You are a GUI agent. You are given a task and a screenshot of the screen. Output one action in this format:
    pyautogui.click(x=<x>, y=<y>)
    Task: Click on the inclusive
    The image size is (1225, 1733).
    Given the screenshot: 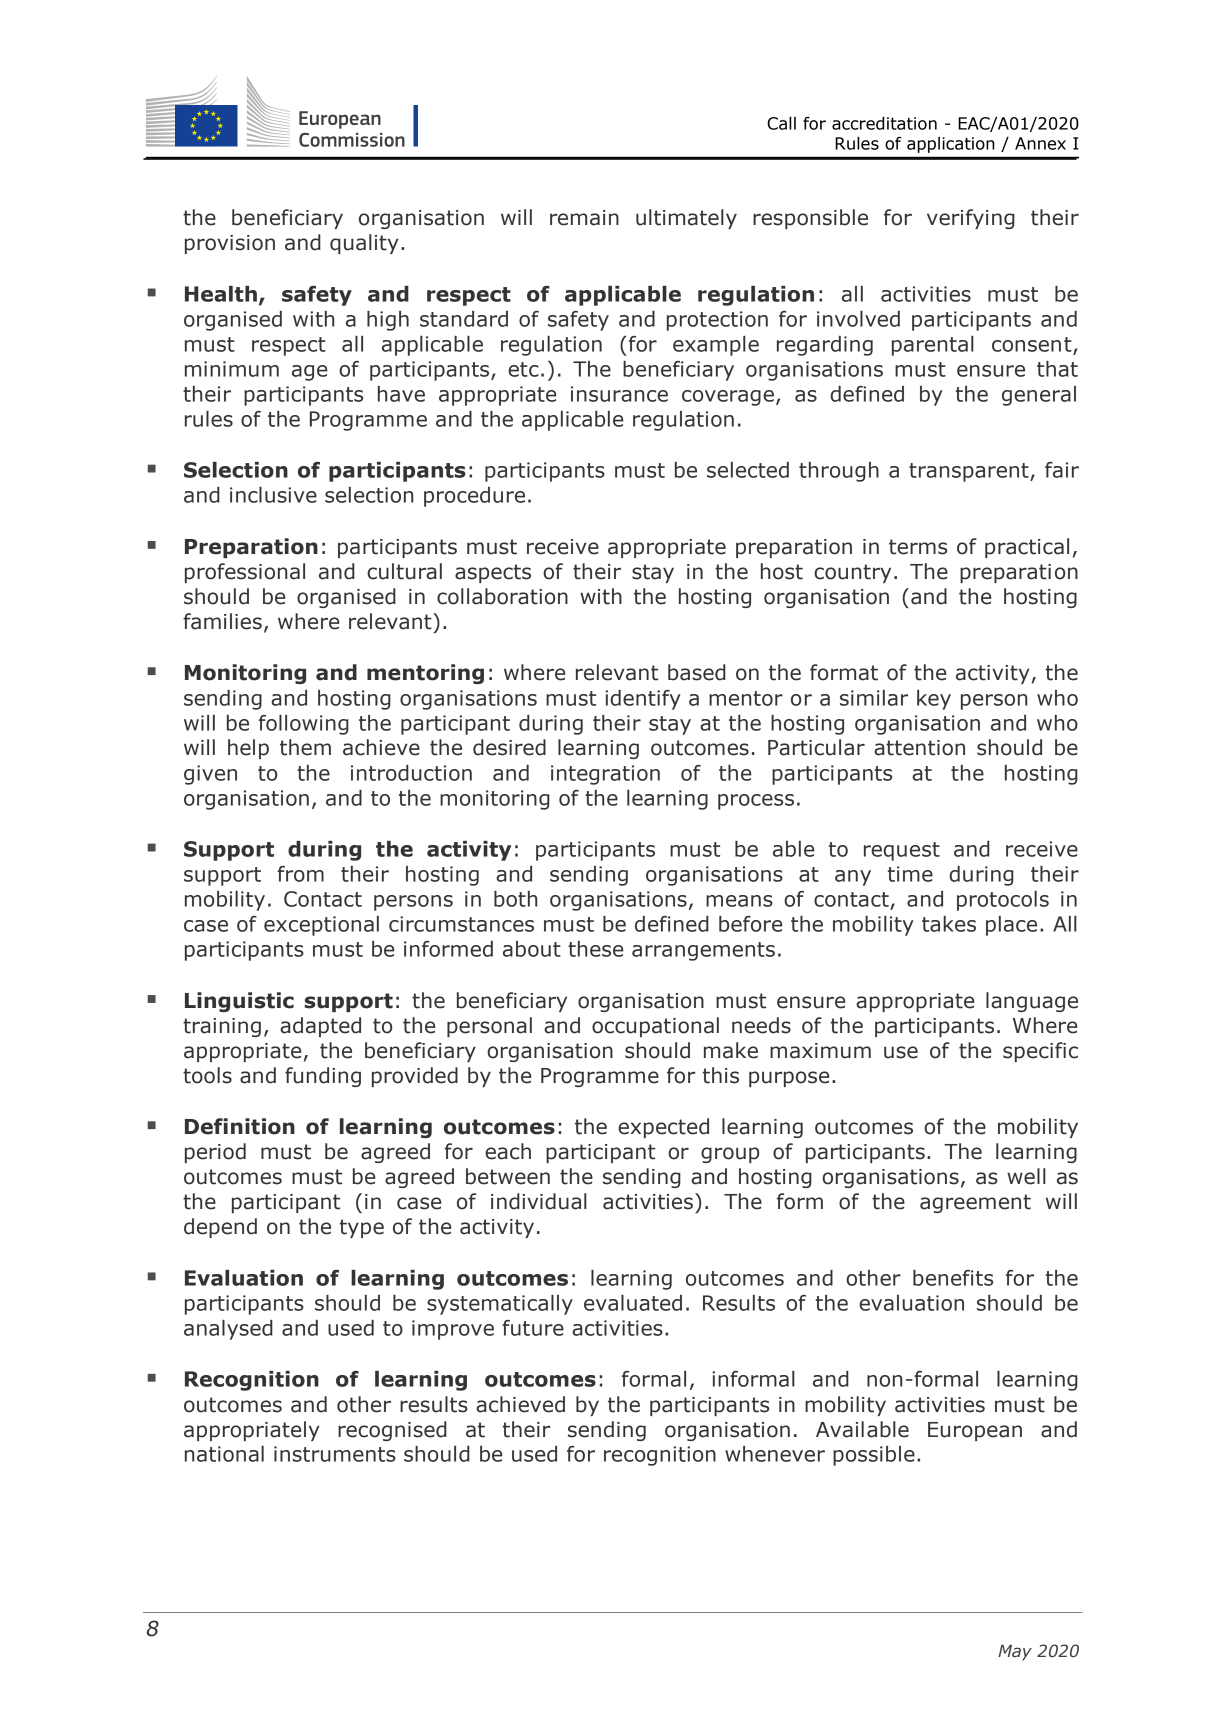 What is the action you would take?
    pyautogui.click(x=273, y=495)
